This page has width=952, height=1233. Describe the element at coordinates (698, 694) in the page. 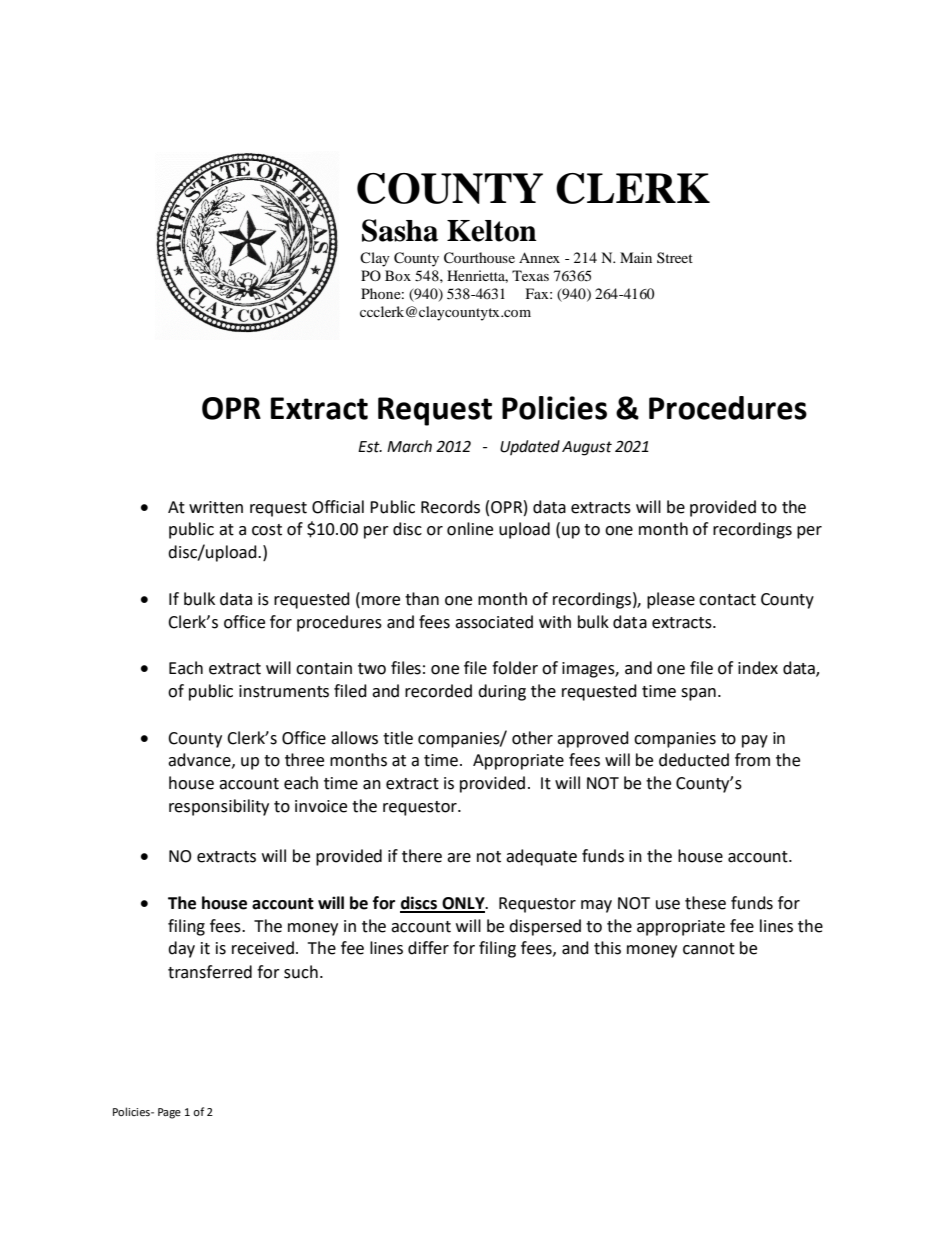

I see `span` at that location.
